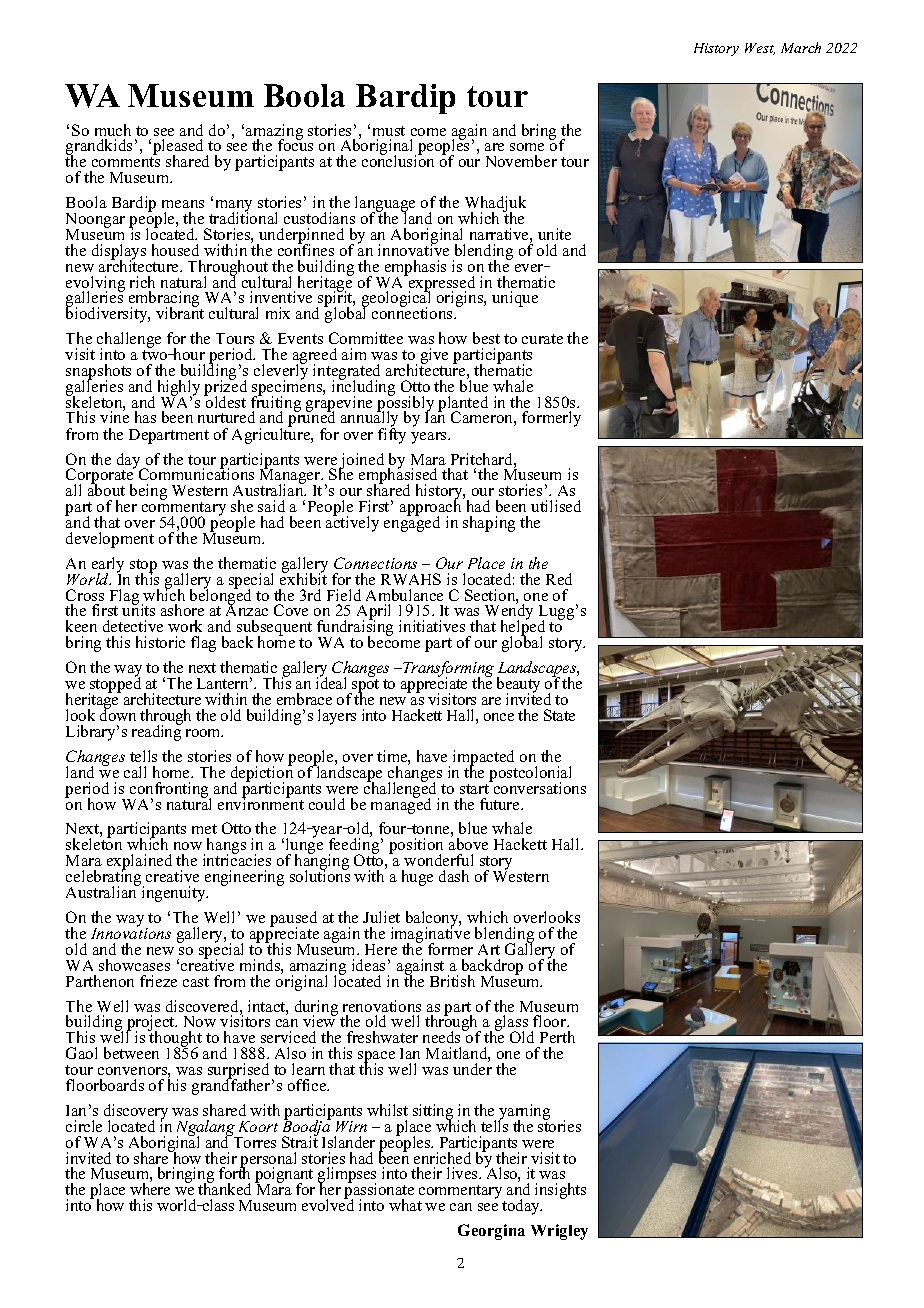 The width and height of the document is (924, 1308). Describe the element at coordinates (224, 1188) in the document. I see `thanked` at that location.
